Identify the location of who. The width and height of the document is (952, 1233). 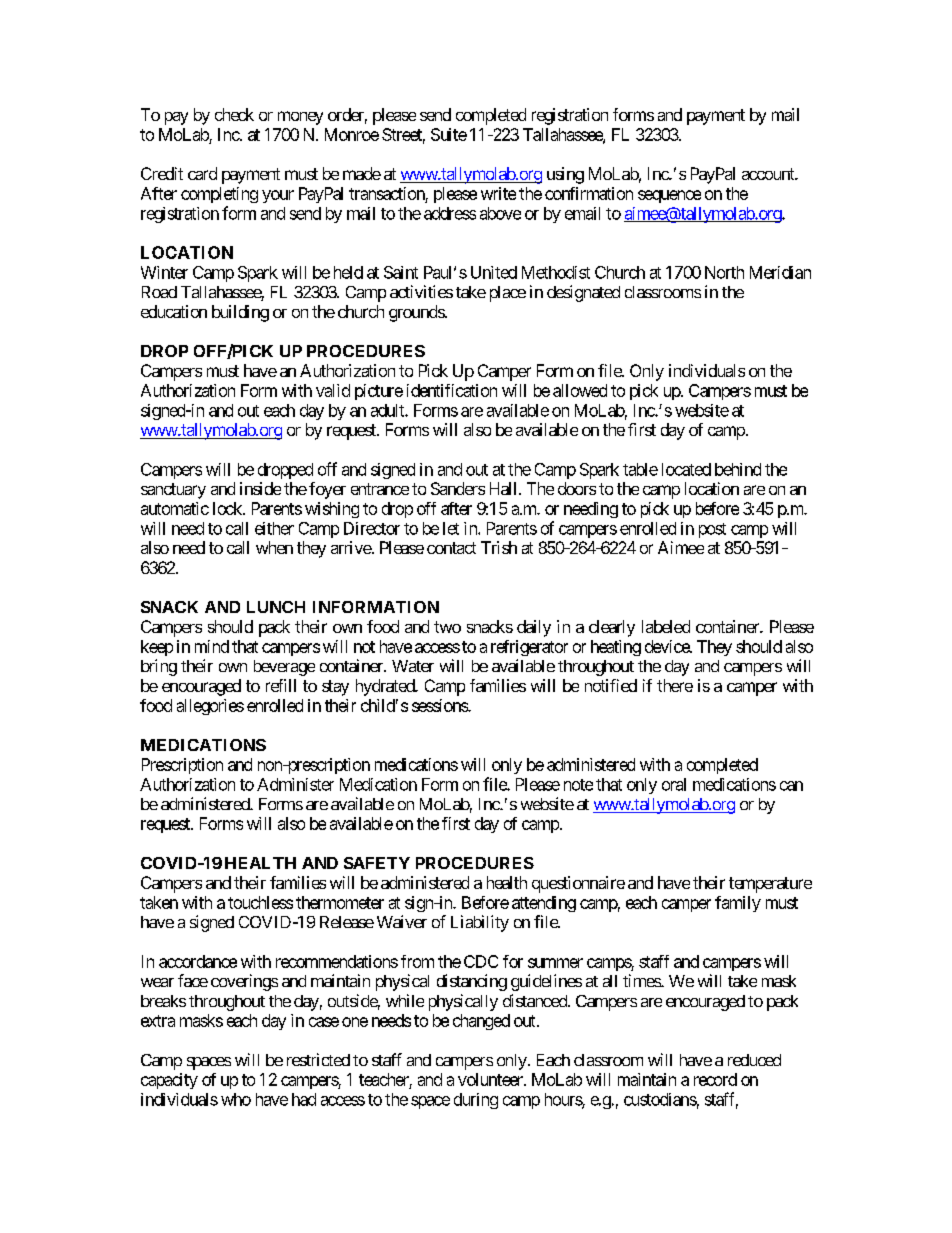
(236, 1099).
